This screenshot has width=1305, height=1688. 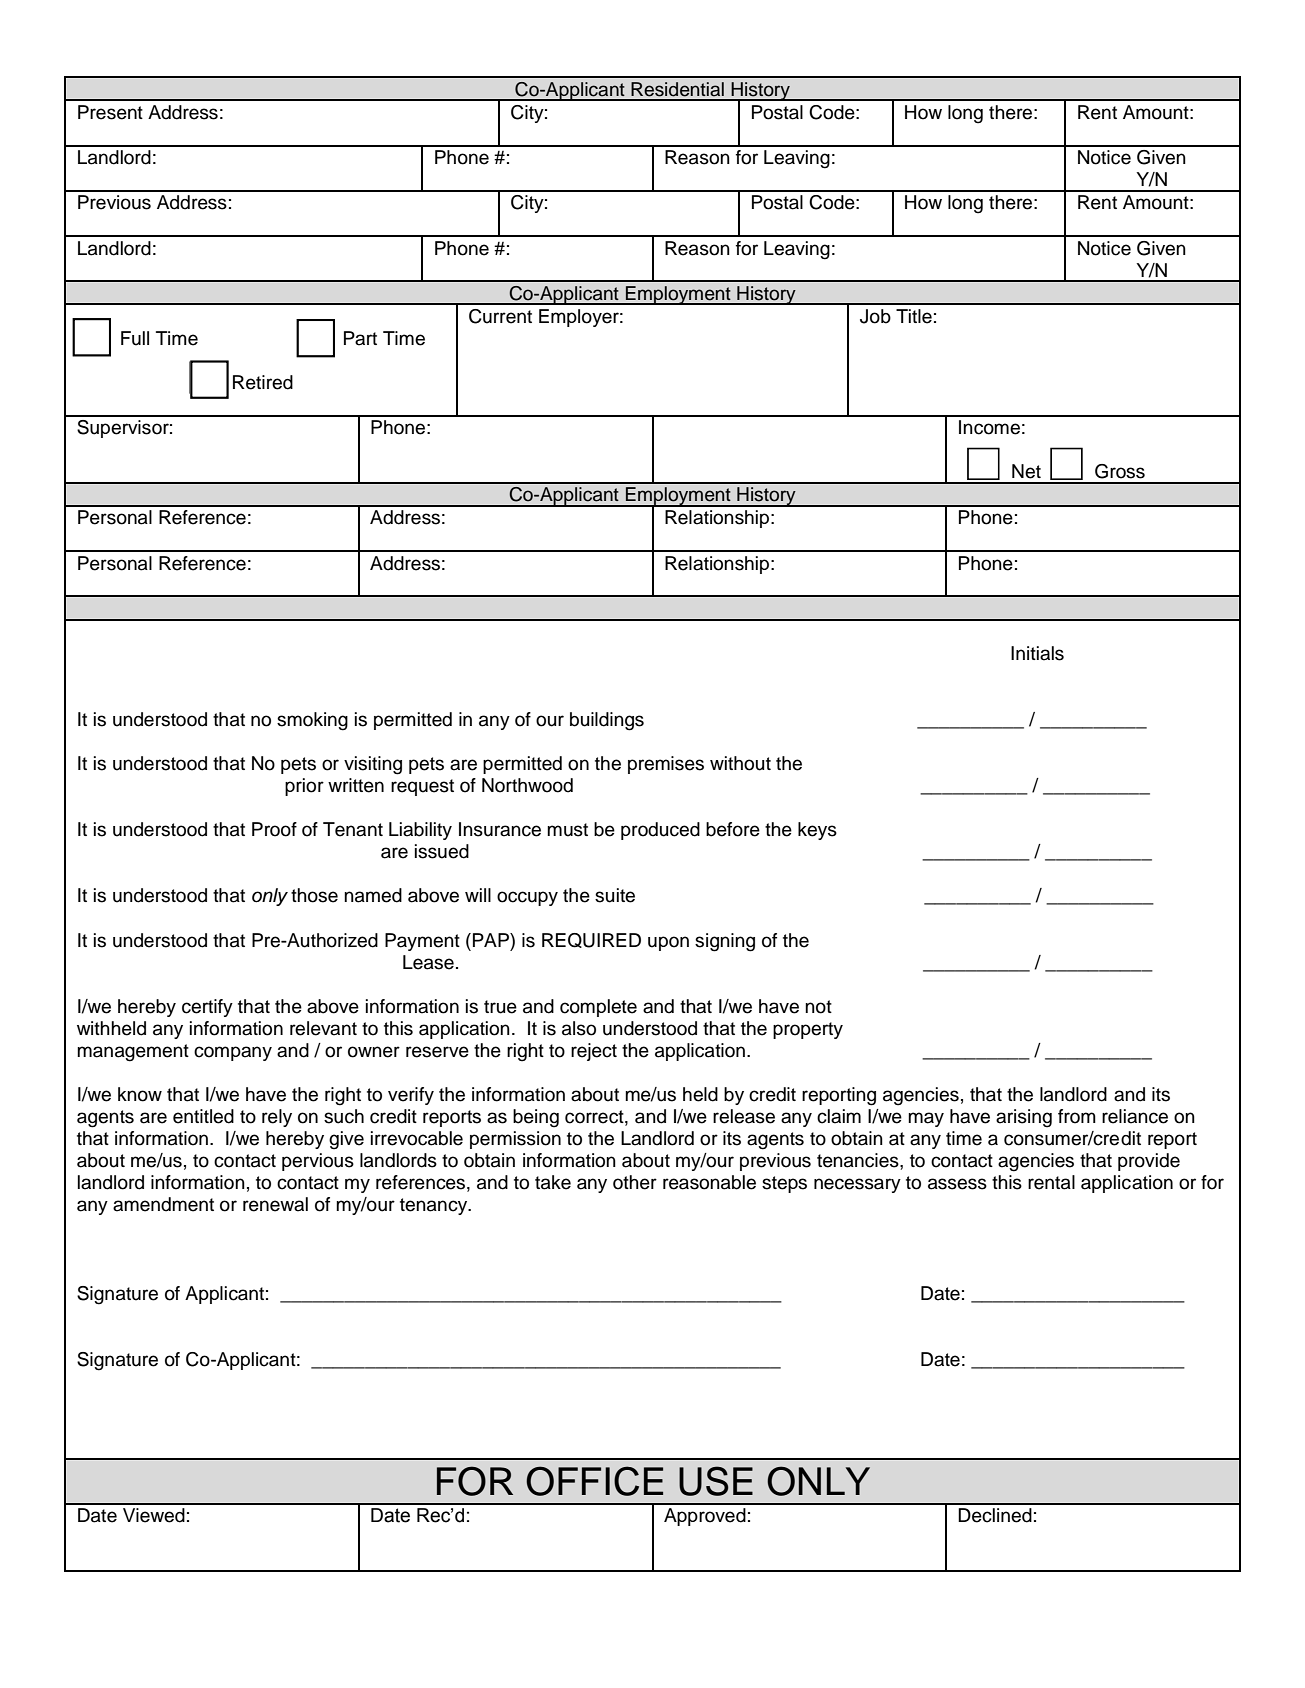 I want to click on Present, so click(x=110, y=112).
